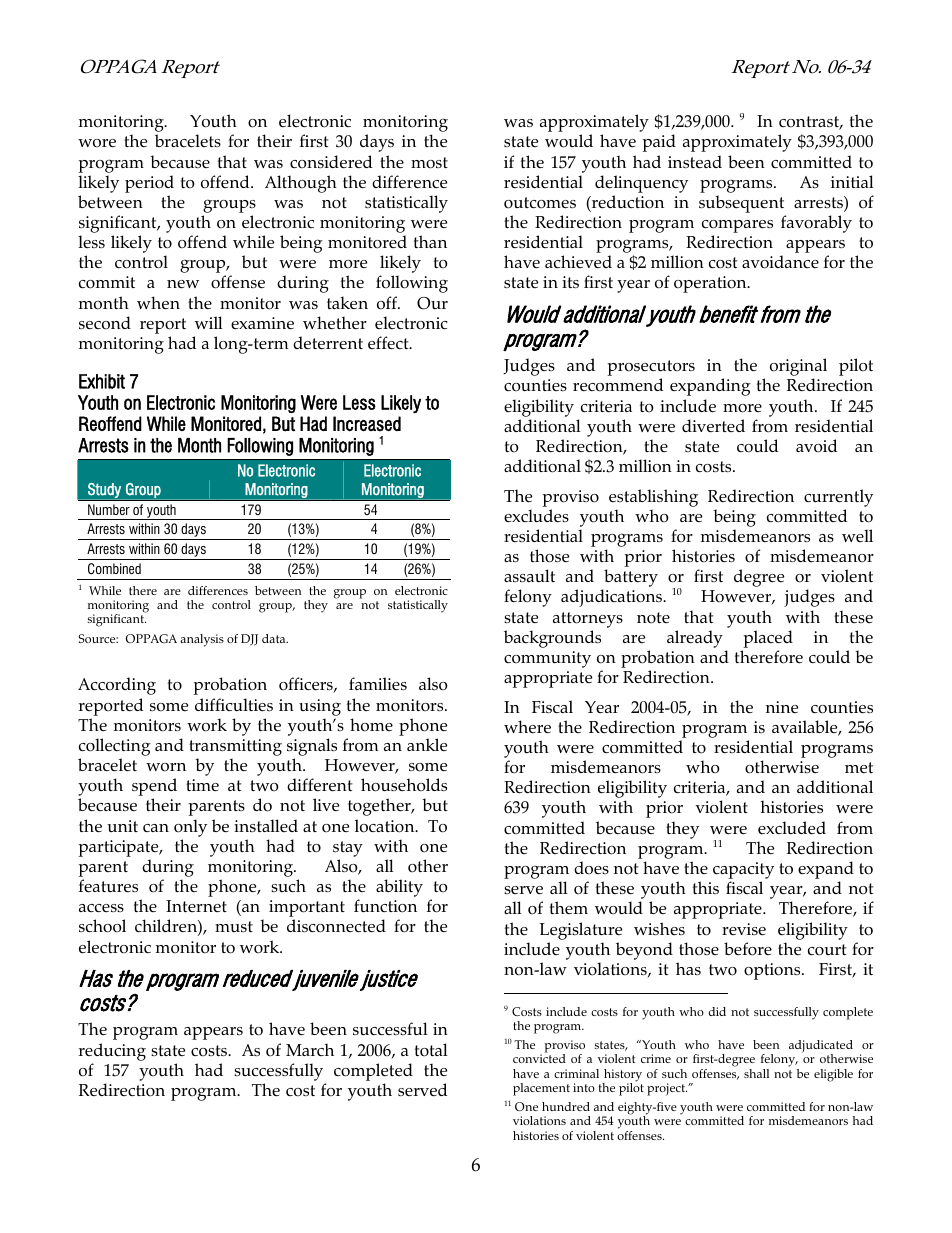 This image has height=1233, width=952. Describe the element at coordinates (838, 498) in the image. I see `currently` at that location.
